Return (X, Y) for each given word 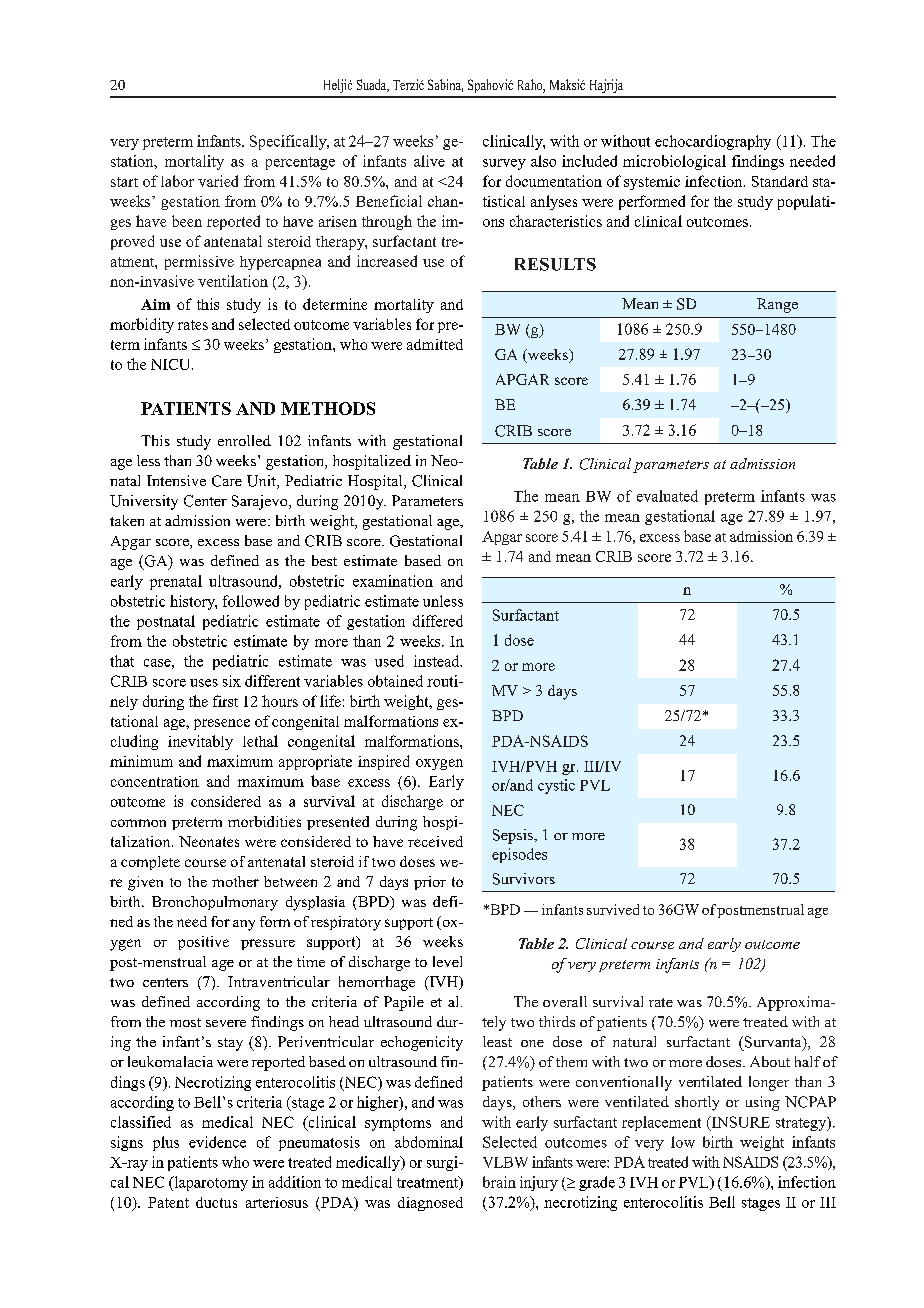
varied (218, 181)
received (435, 841)
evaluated (667, 496)
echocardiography (713, 142)
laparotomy (210, 1183)
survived (613, 909)
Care (227, 481)
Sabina (445, 85)
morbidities (264, 821)
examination (393, 581)
